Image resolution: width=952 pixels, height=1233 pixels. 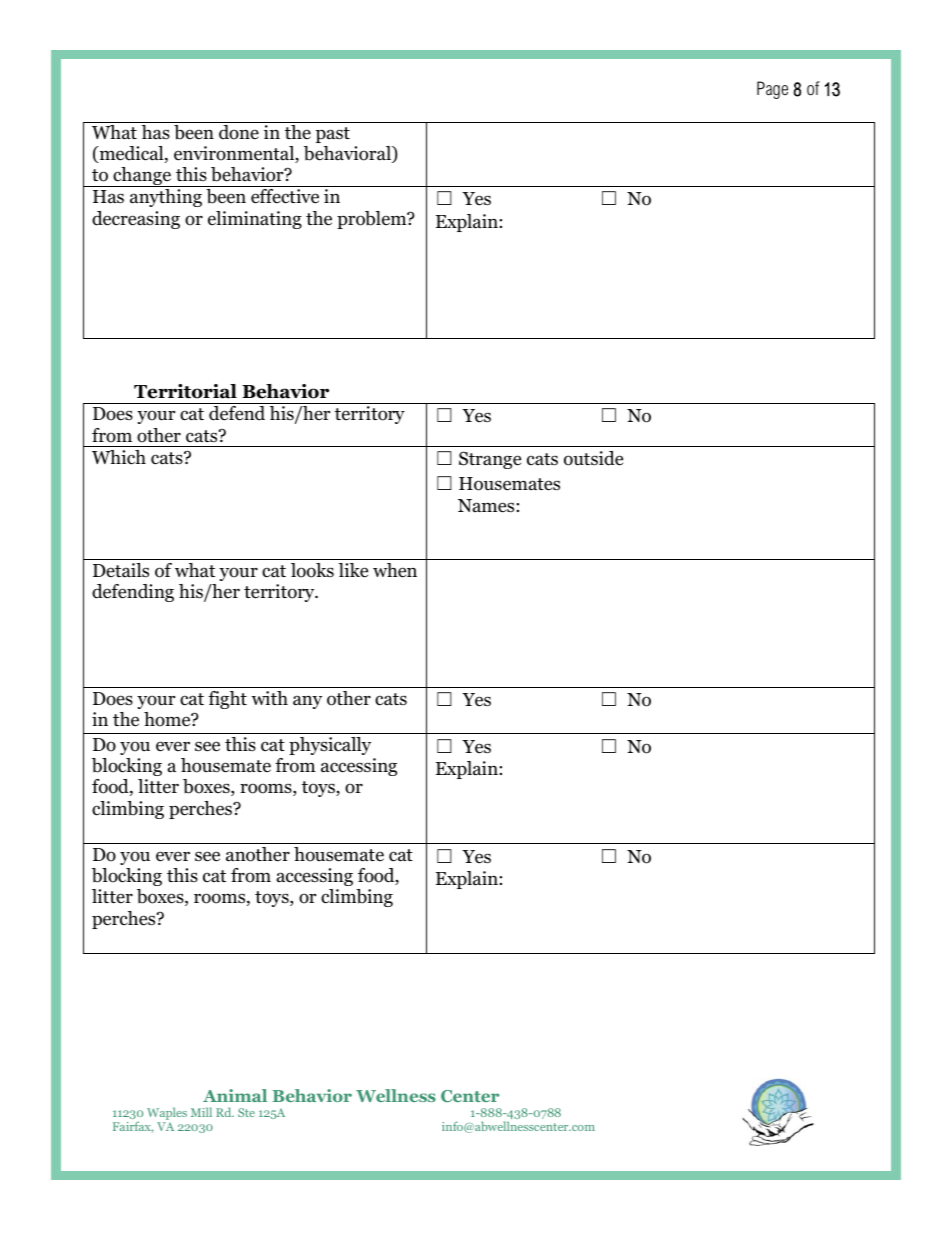 What do you see at coordinates (235, 1095) in the screenshot?
I see `Animal` at bounding box center [235, 1095].
